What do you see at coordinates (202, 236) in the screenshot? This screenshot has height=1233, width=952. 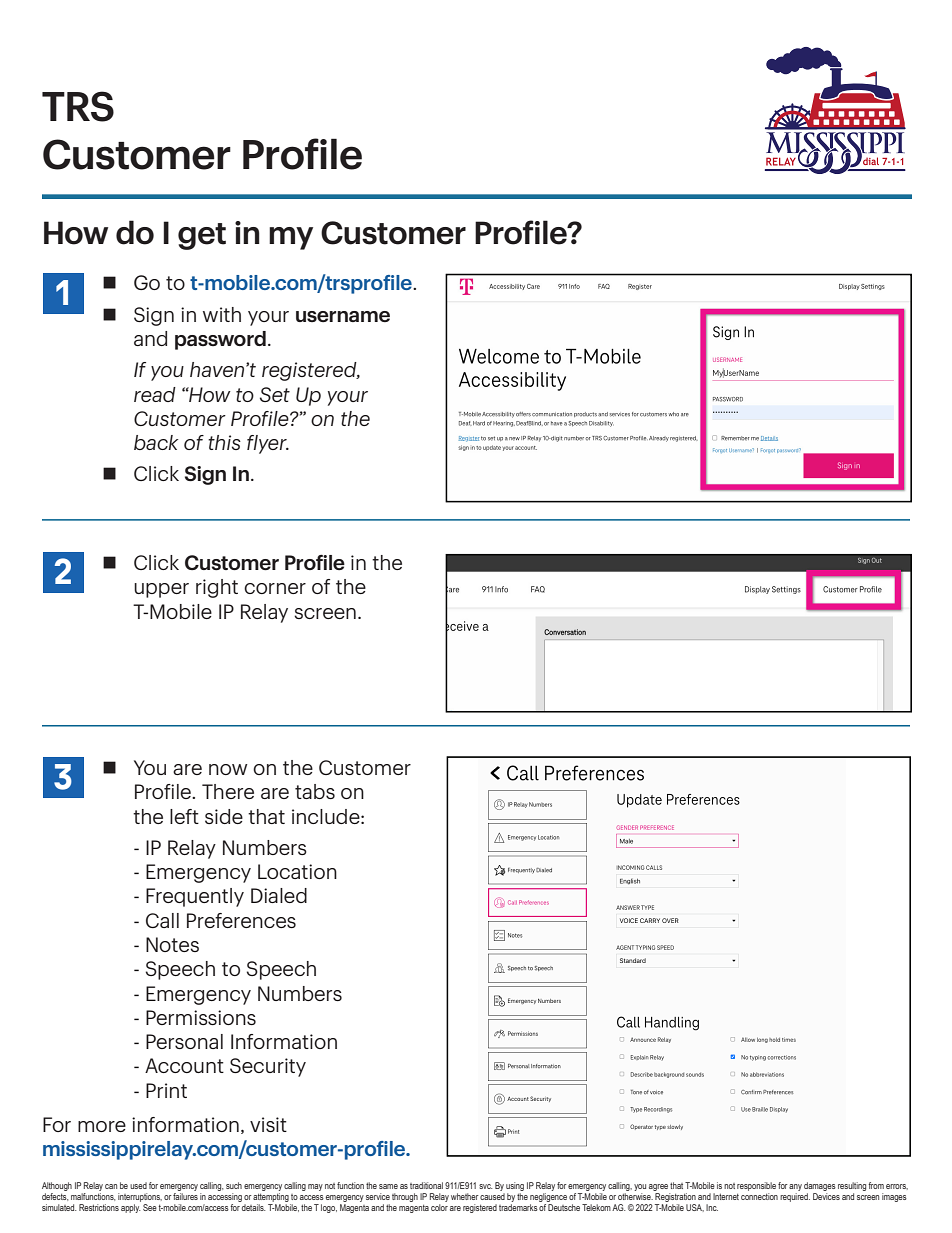 I see `get` at bounding box center [202, 236].
